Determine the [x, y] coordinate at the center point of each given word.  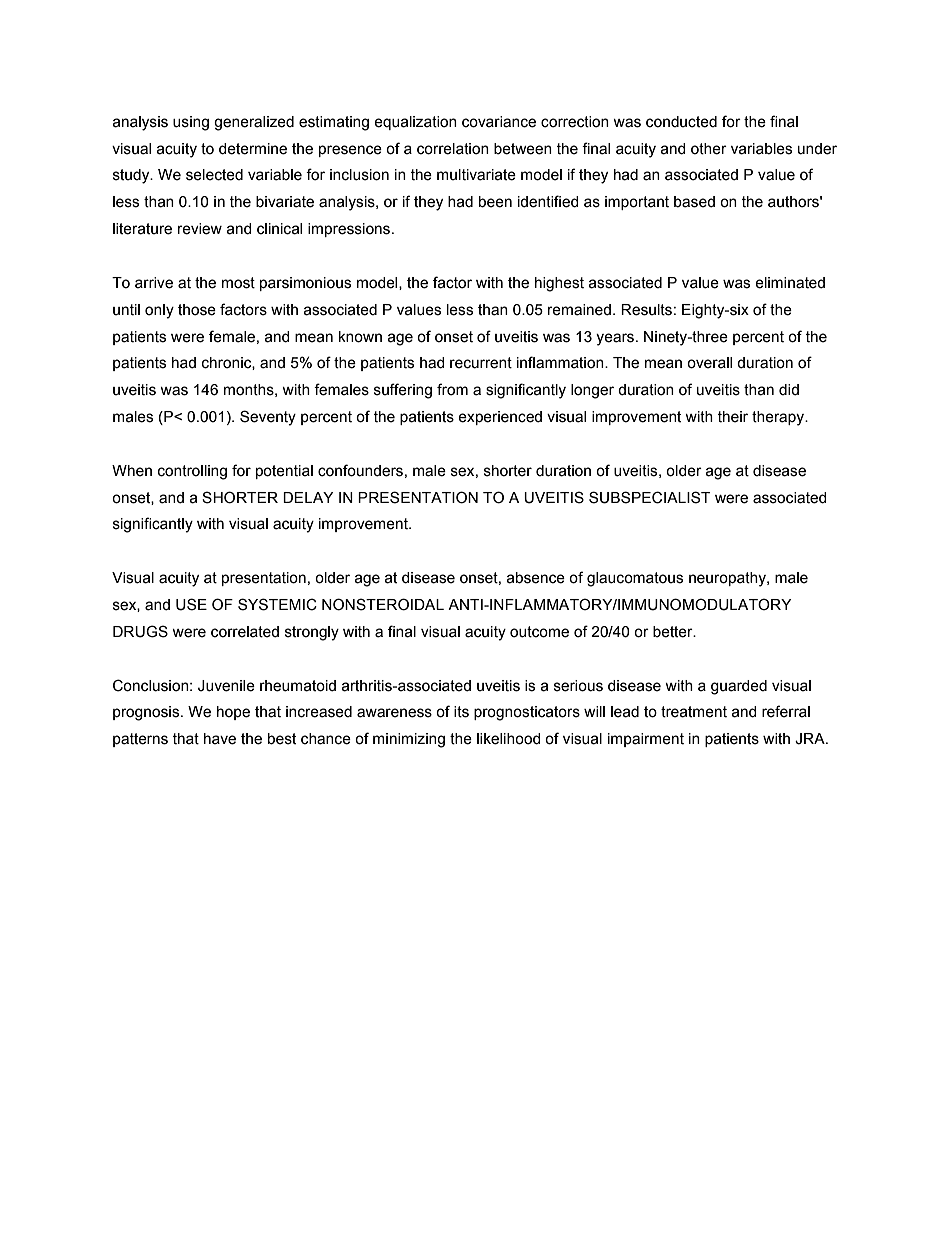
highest [559, 284]
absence [535, 578]
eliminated [790, 283]
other [709, 149]
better [674, 632]
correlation [453, 149]
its [461, 712]
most [238, 283]
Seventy [268, 418]
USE [191, 604]
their [732, 417]
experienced [500, 418]
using [191, 123]
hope [233, 713]
